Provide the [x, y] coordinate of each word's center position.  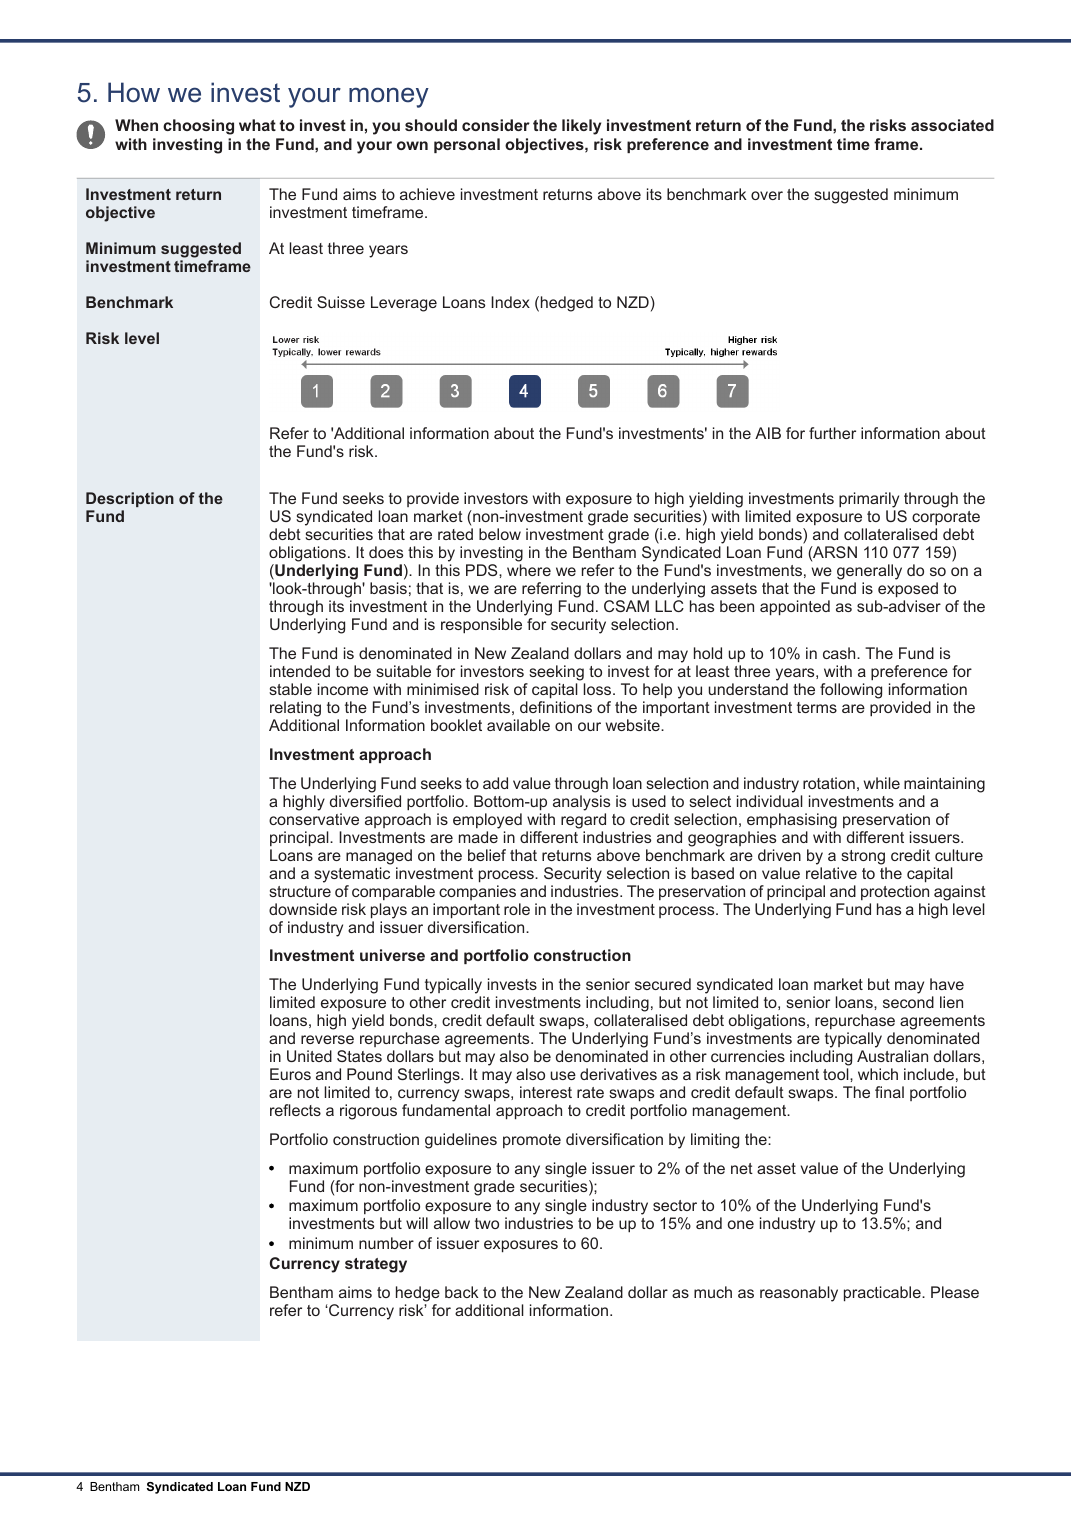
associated [952, 125]
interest [546, 1092]
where [529, 570]
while [882, 783]
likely [581, 127]
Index [510, 302]
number [386, 1243]
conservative [314, 819]
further [832, 433]
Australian [892, 1056]
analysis [581, 803]
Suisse [341, 302]
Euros [290, 1074]
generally [869, 573]
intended [300, 671]
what [257, 125]
